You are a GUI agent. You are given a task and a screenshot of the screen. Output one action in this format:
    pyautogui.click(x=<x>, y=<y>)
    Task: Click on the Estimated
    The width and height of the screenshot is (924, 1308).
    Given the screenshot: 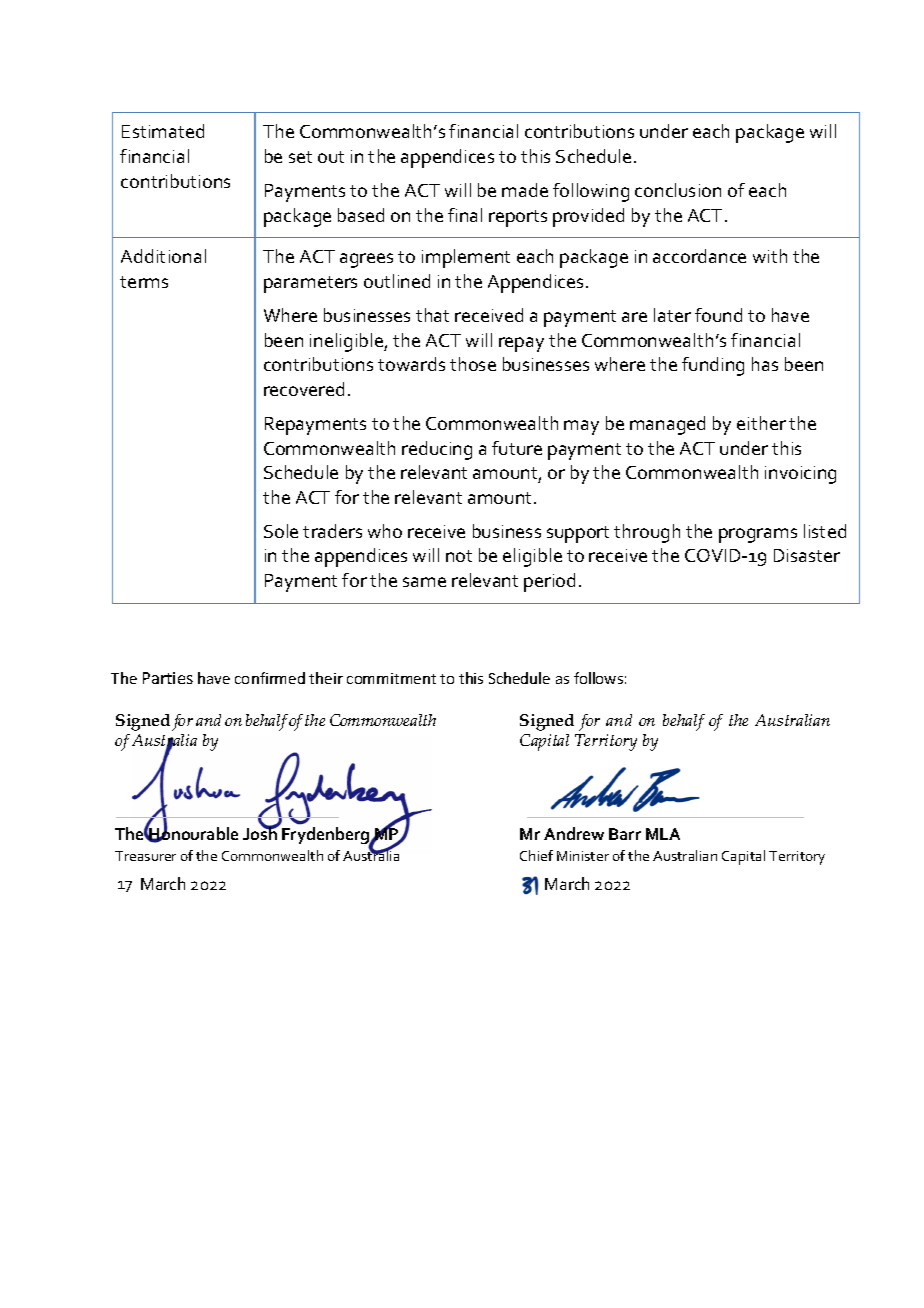 What is the action you would take?
    pyautogui.click(x=163, y=131)
